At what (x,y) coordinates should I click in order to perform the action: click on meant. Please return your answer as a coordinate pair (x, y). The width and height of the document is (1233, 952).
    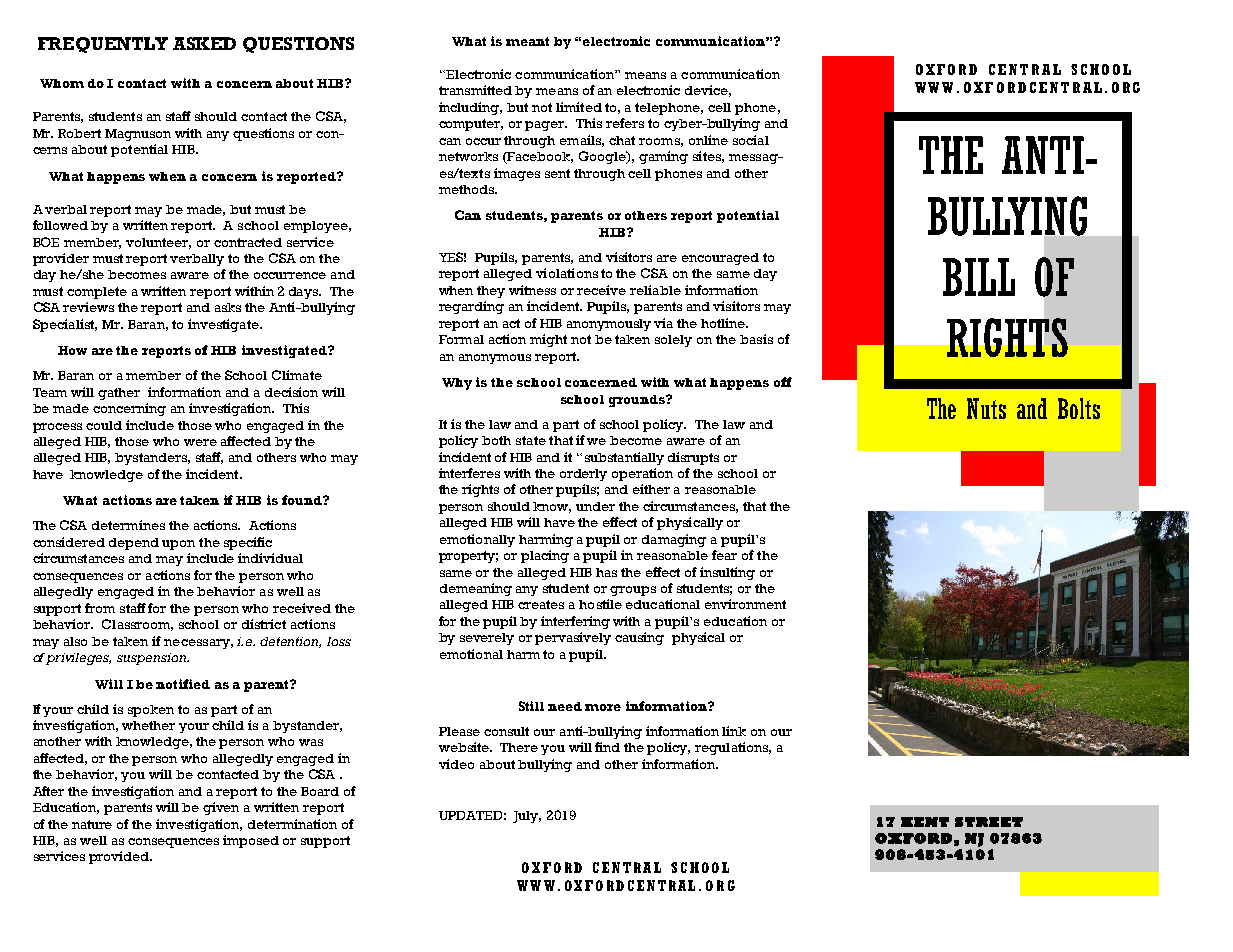
    Looking at the image, I should click on (527, 41).
